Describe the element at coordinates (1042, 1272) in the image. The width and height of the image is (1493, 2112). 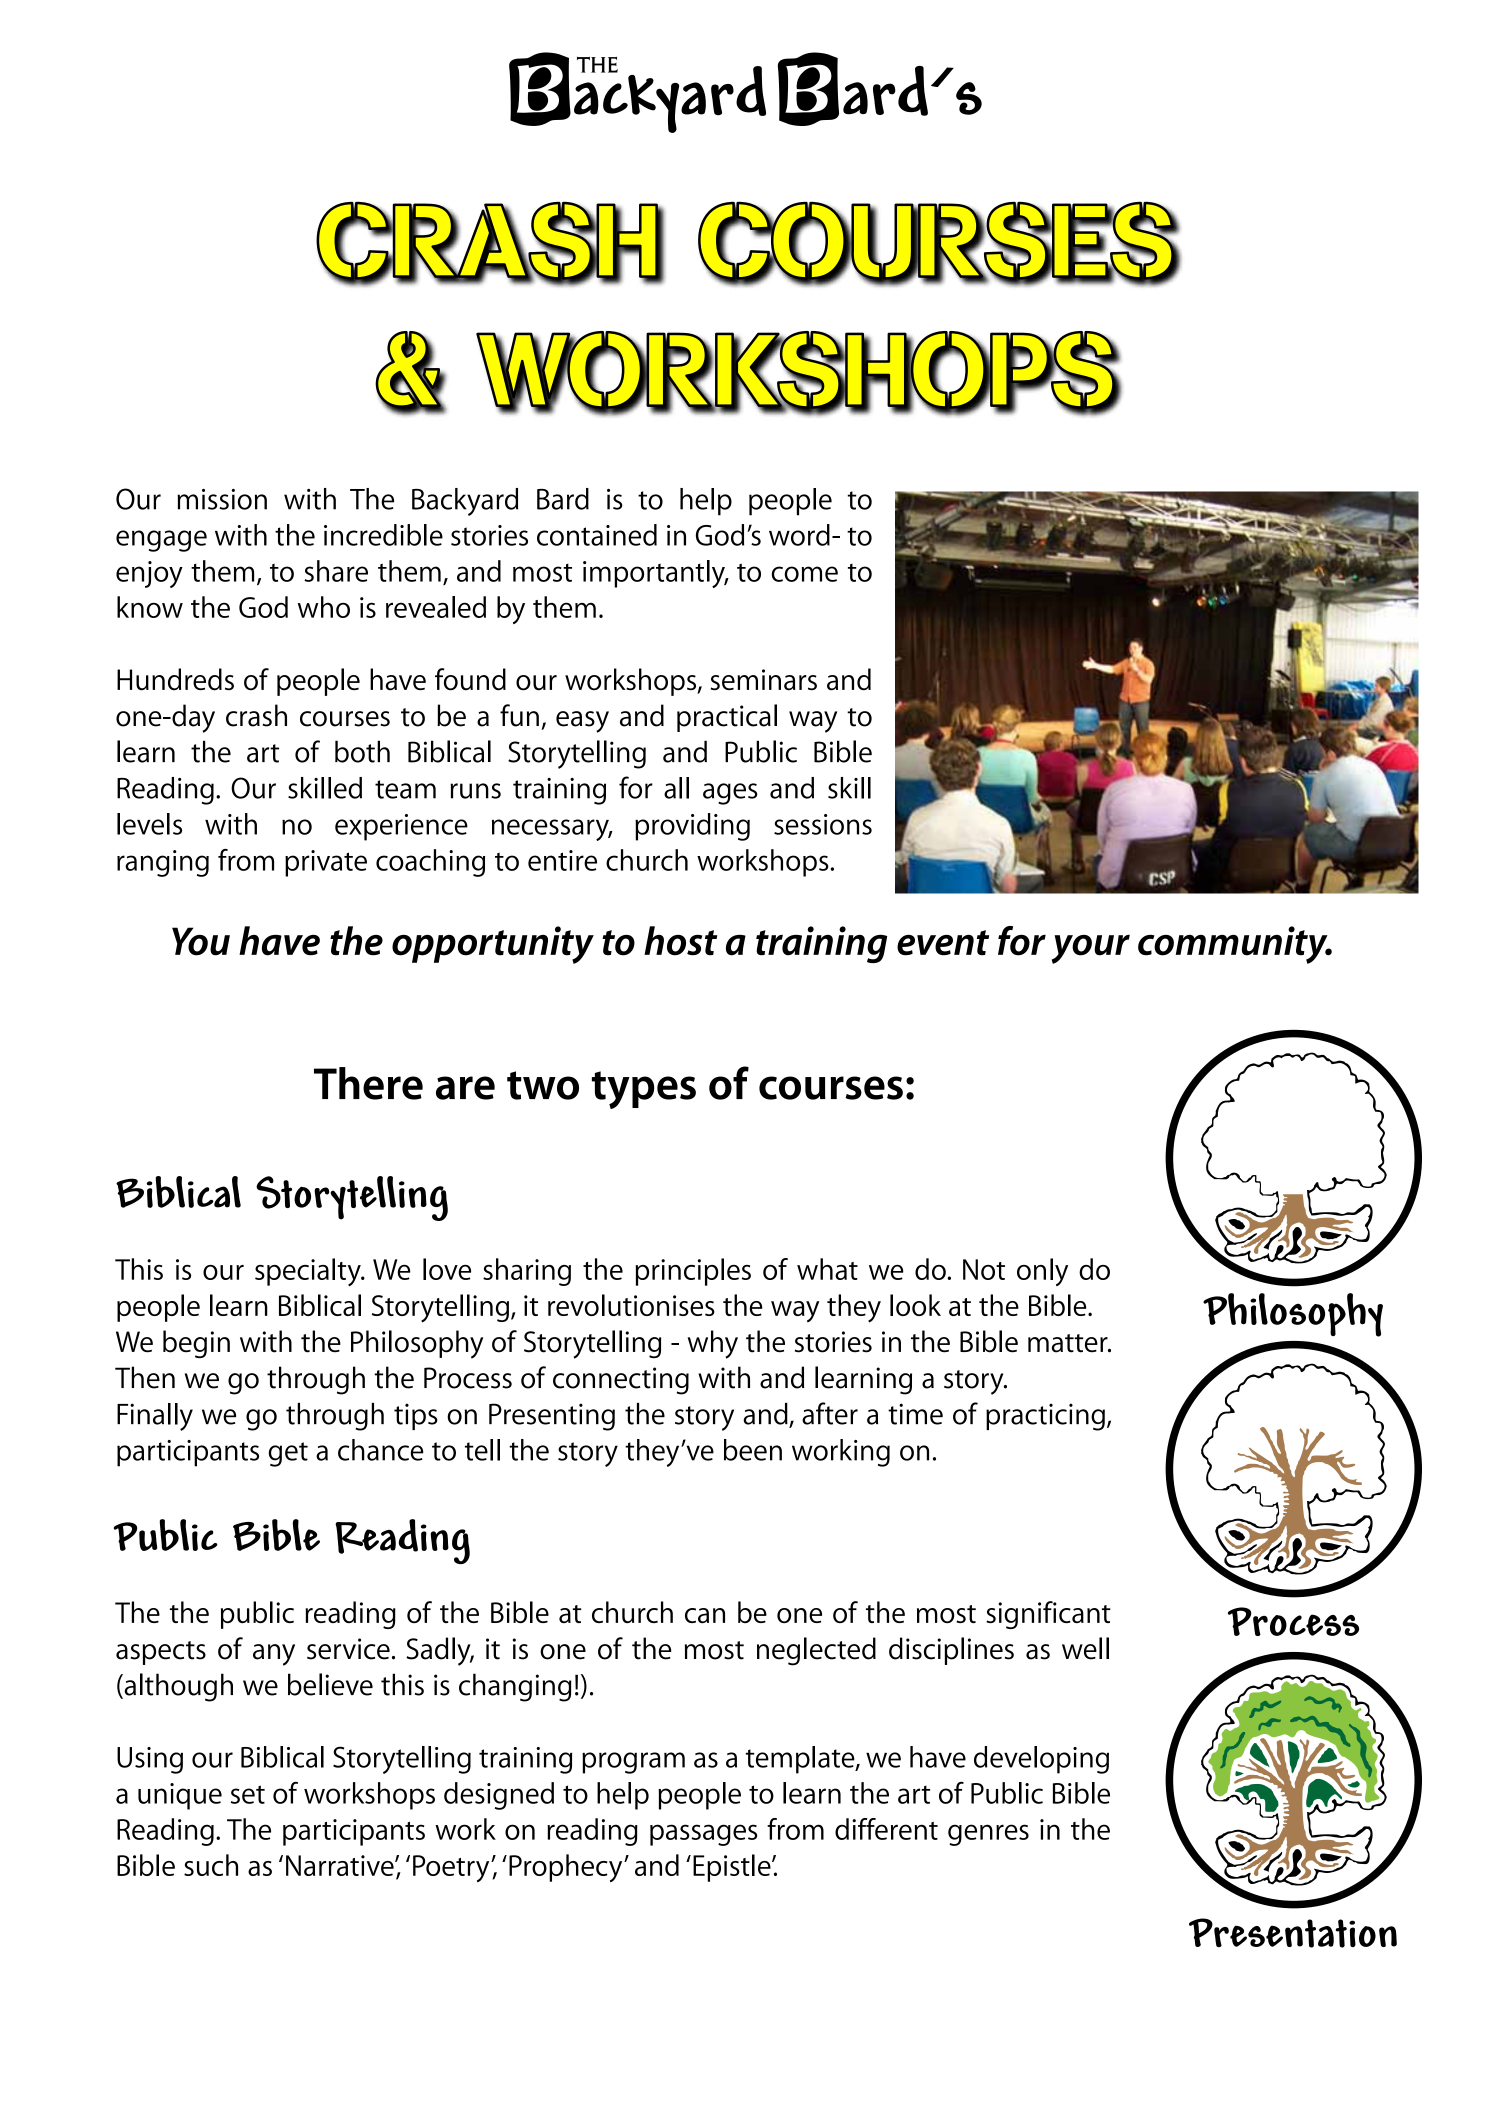
I see `only` at that location.
